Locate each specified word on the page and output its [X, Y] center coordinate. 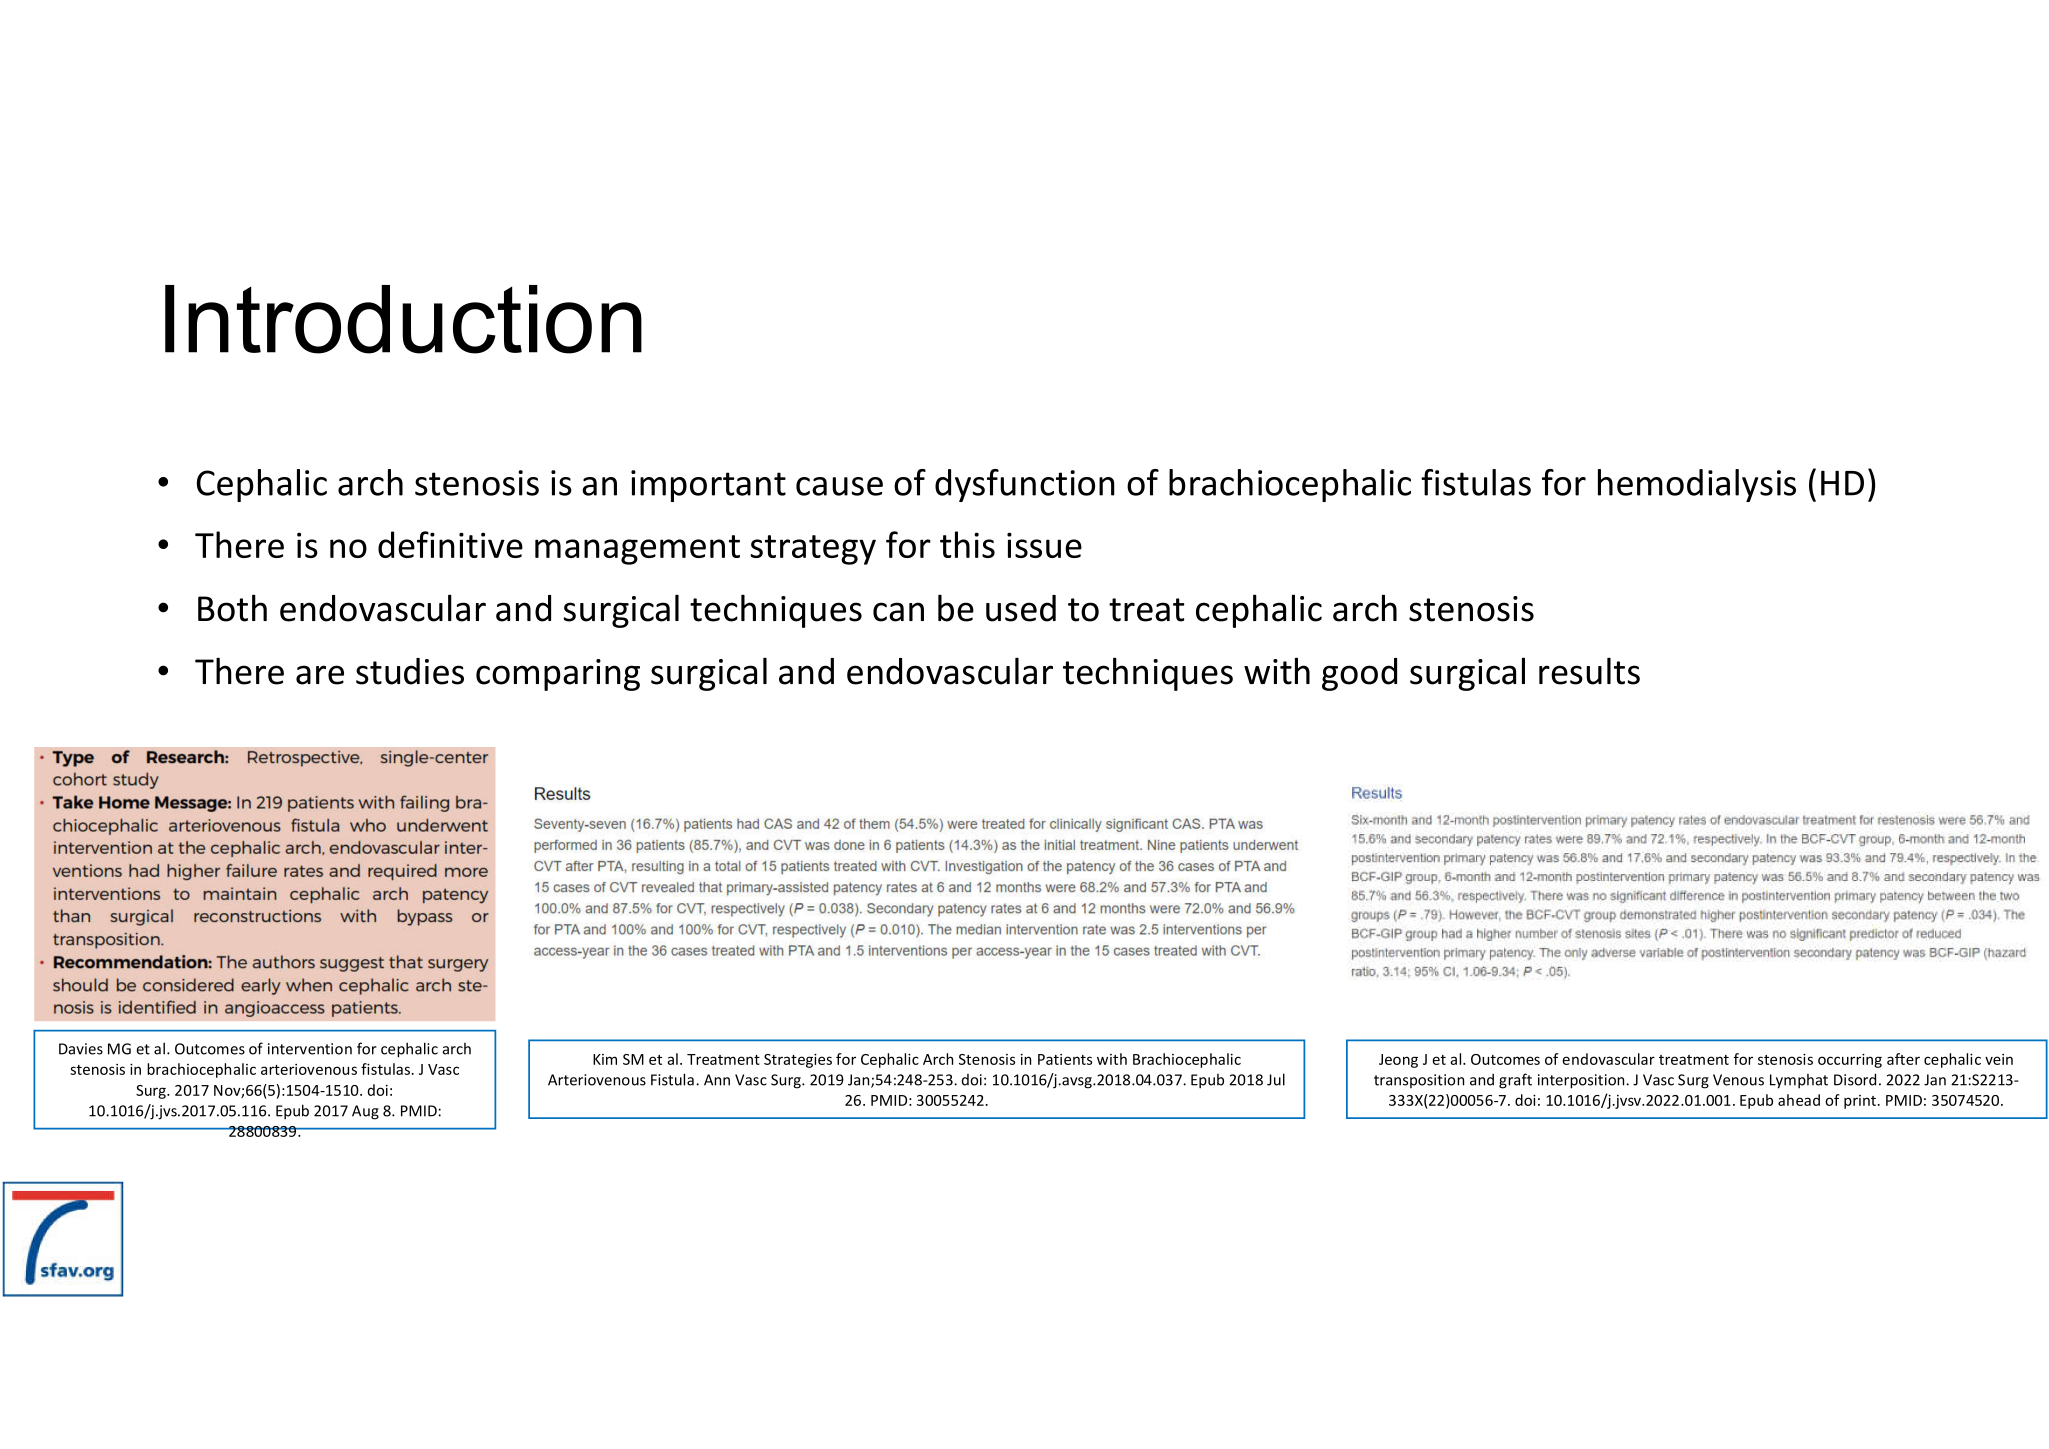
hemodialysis [1697, 485]
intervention [310, 1049]
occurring [1850, 1060]
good [1359, 674]
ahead [1799, 1100]
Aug [365, 1112]
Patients [1065, 1059]
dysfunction [1025, 485]
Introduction [403, 319]
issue [1044, 545]
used [1021, 608]
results [1589, 671]
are [320, 675]
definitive [450, 544]
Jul [1276, 1079]
